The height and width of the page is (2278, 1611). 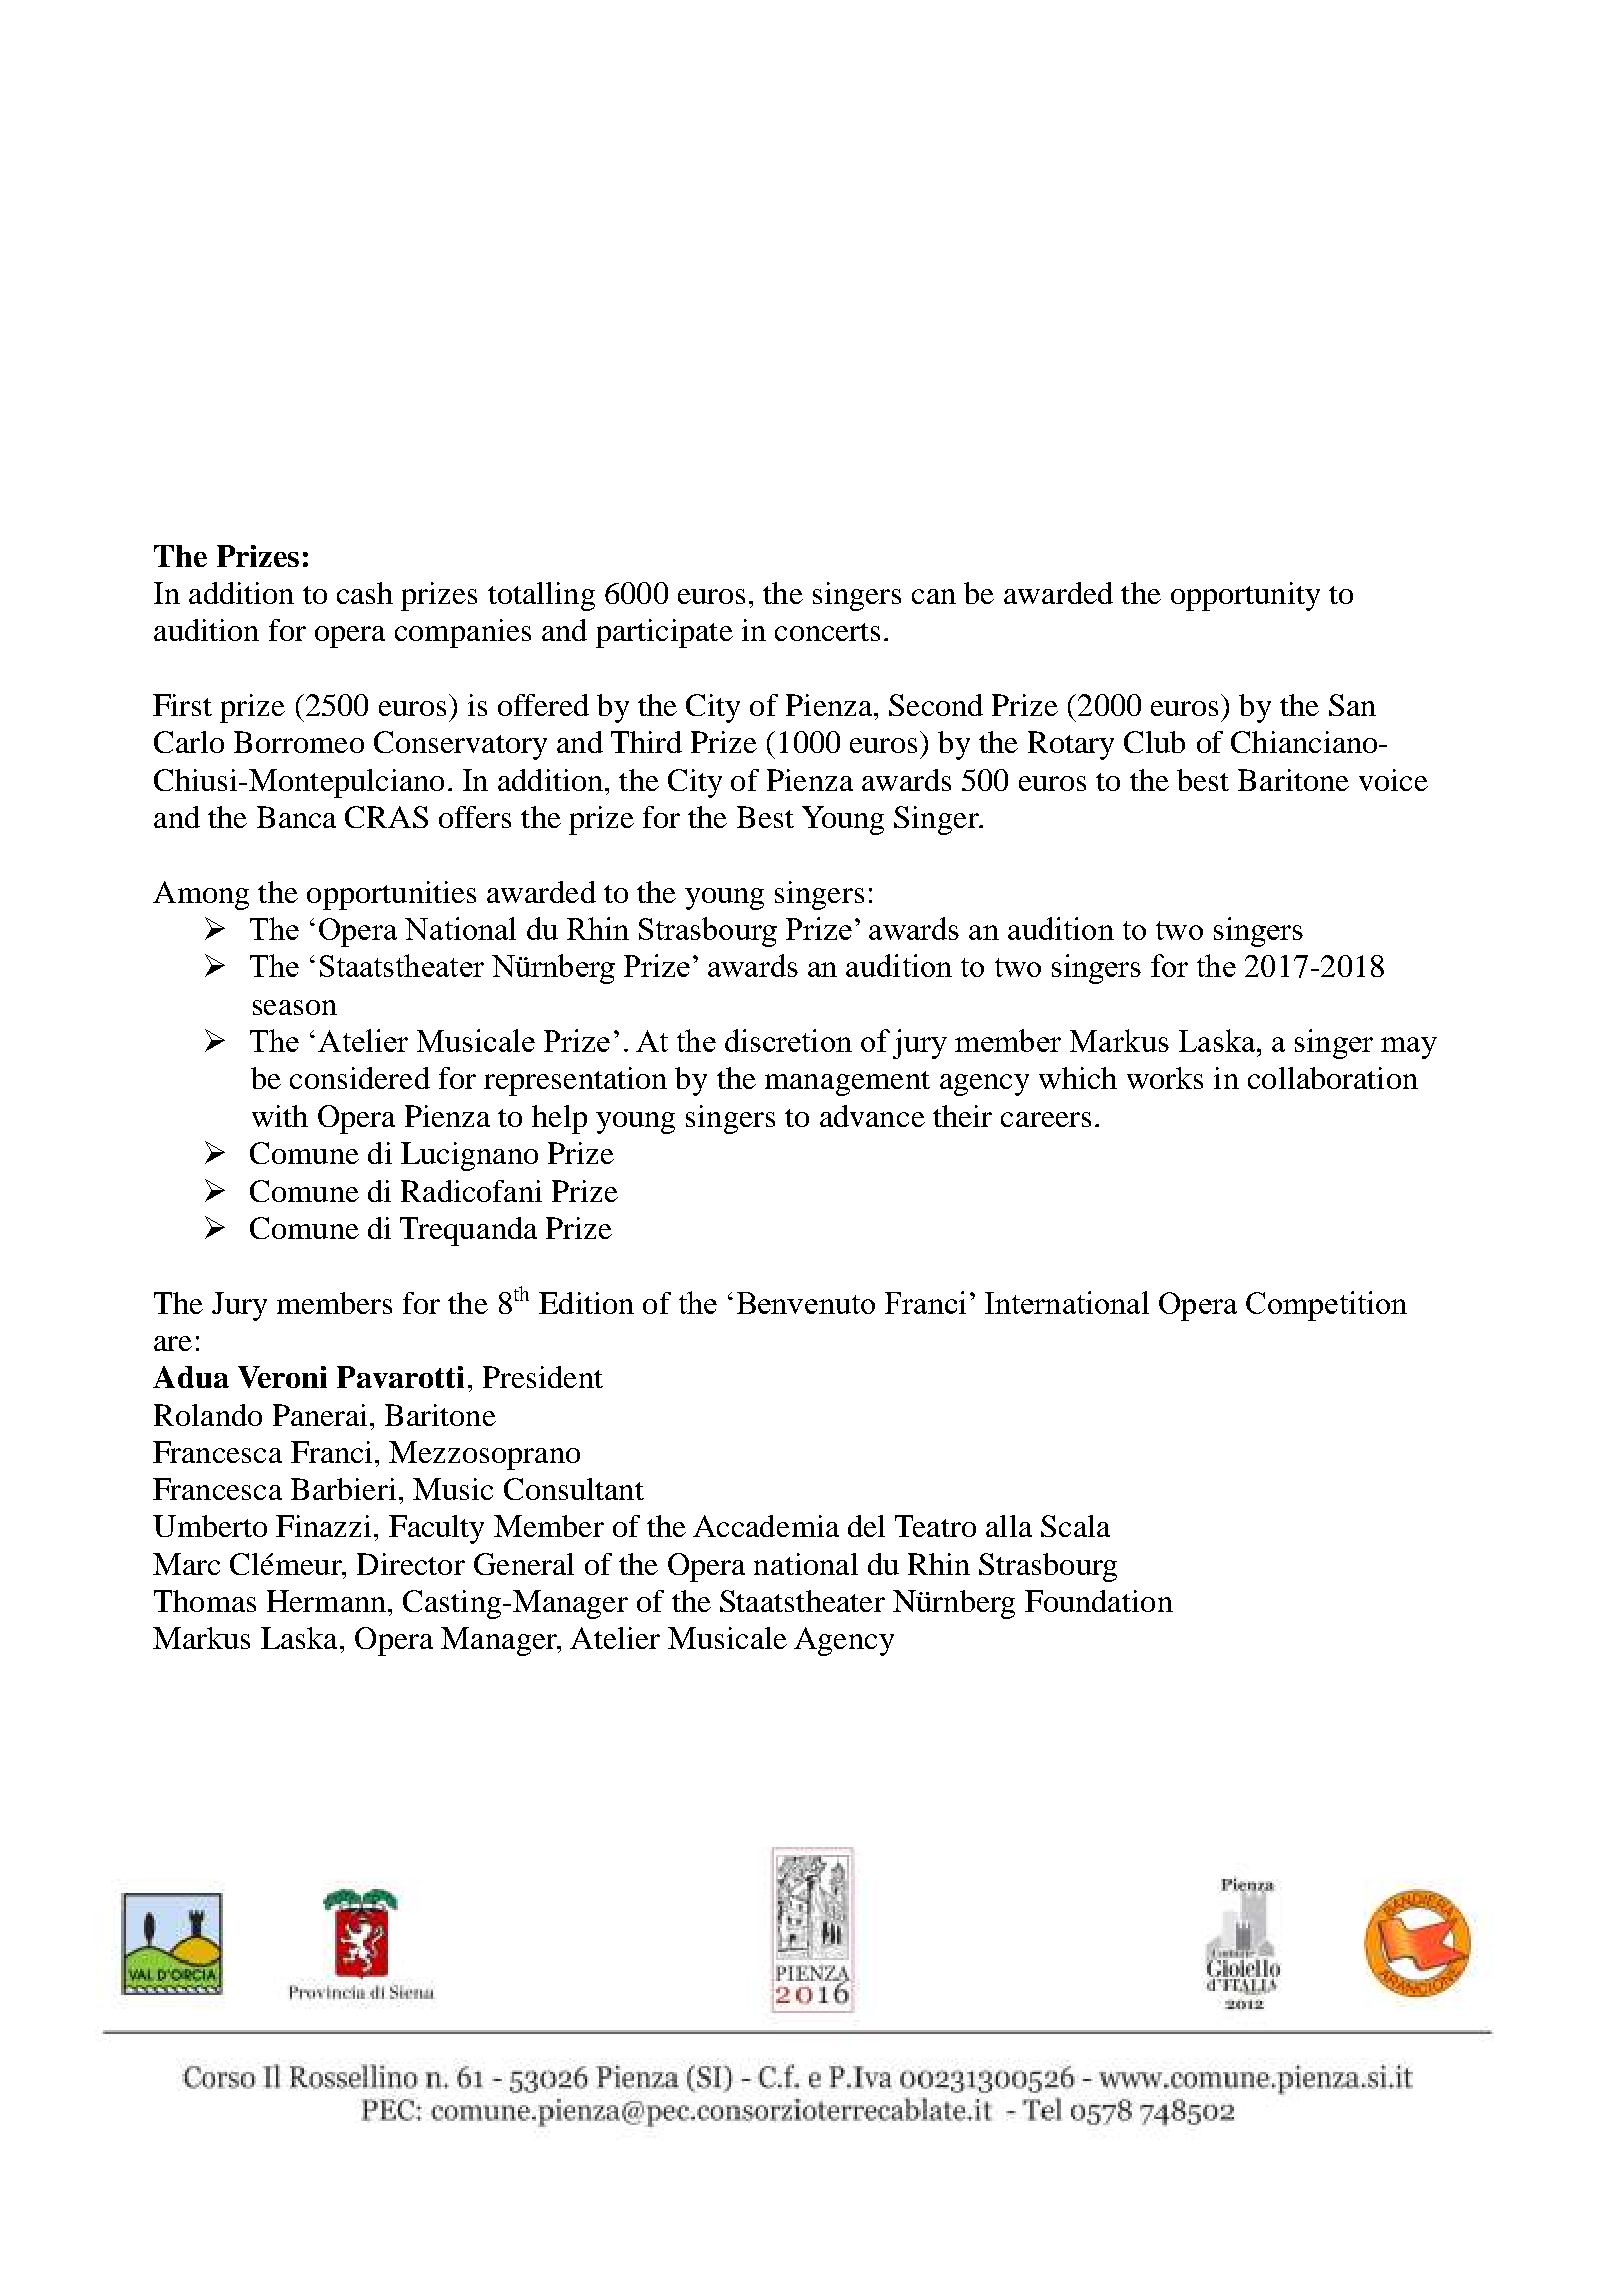 What do you see at coordinates (766, 1526) in the page?
I see `Accademia` at bounding box center [766, 1526].
